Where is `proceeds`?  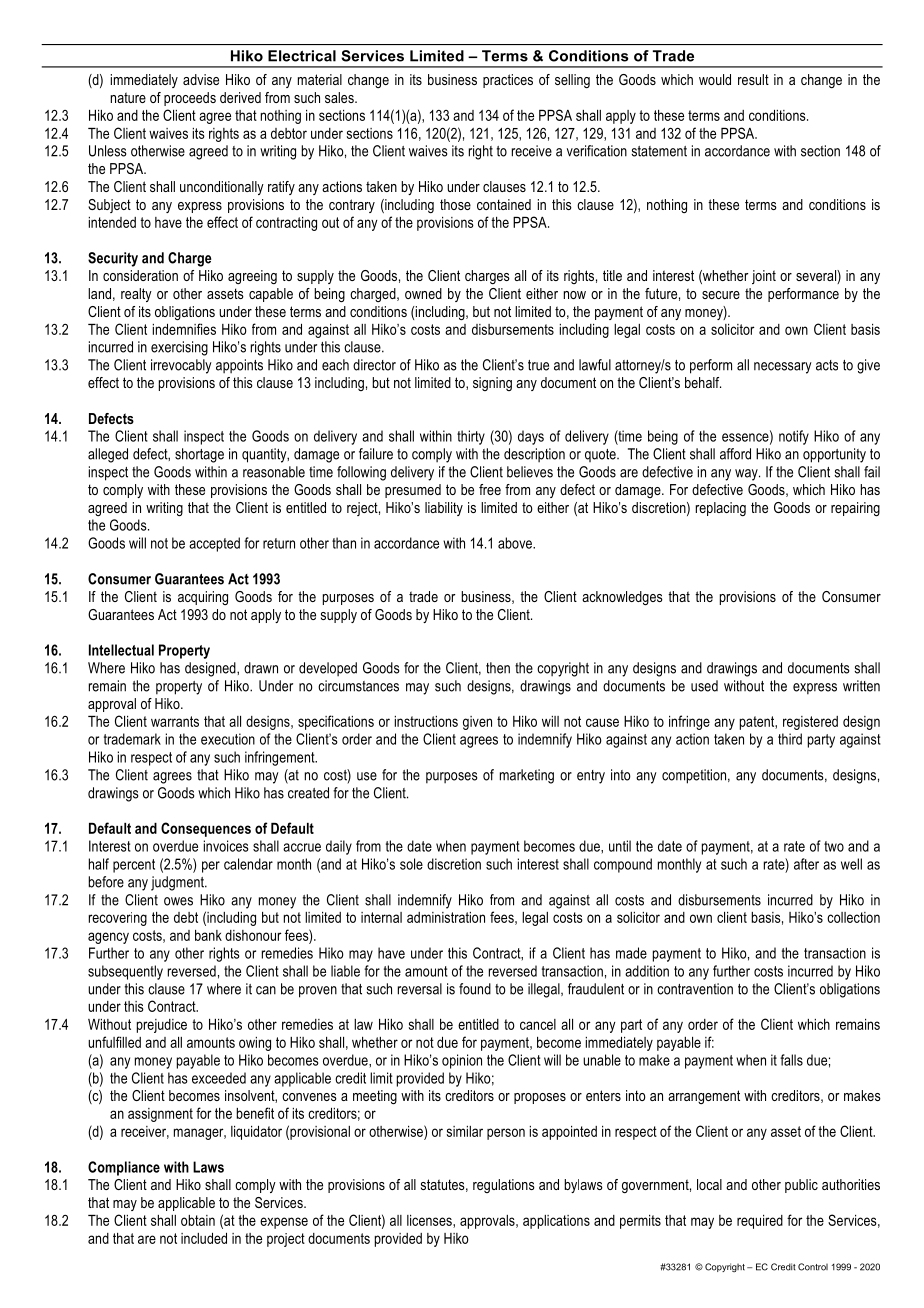
proceeds is located at coordinates (190, 99).
